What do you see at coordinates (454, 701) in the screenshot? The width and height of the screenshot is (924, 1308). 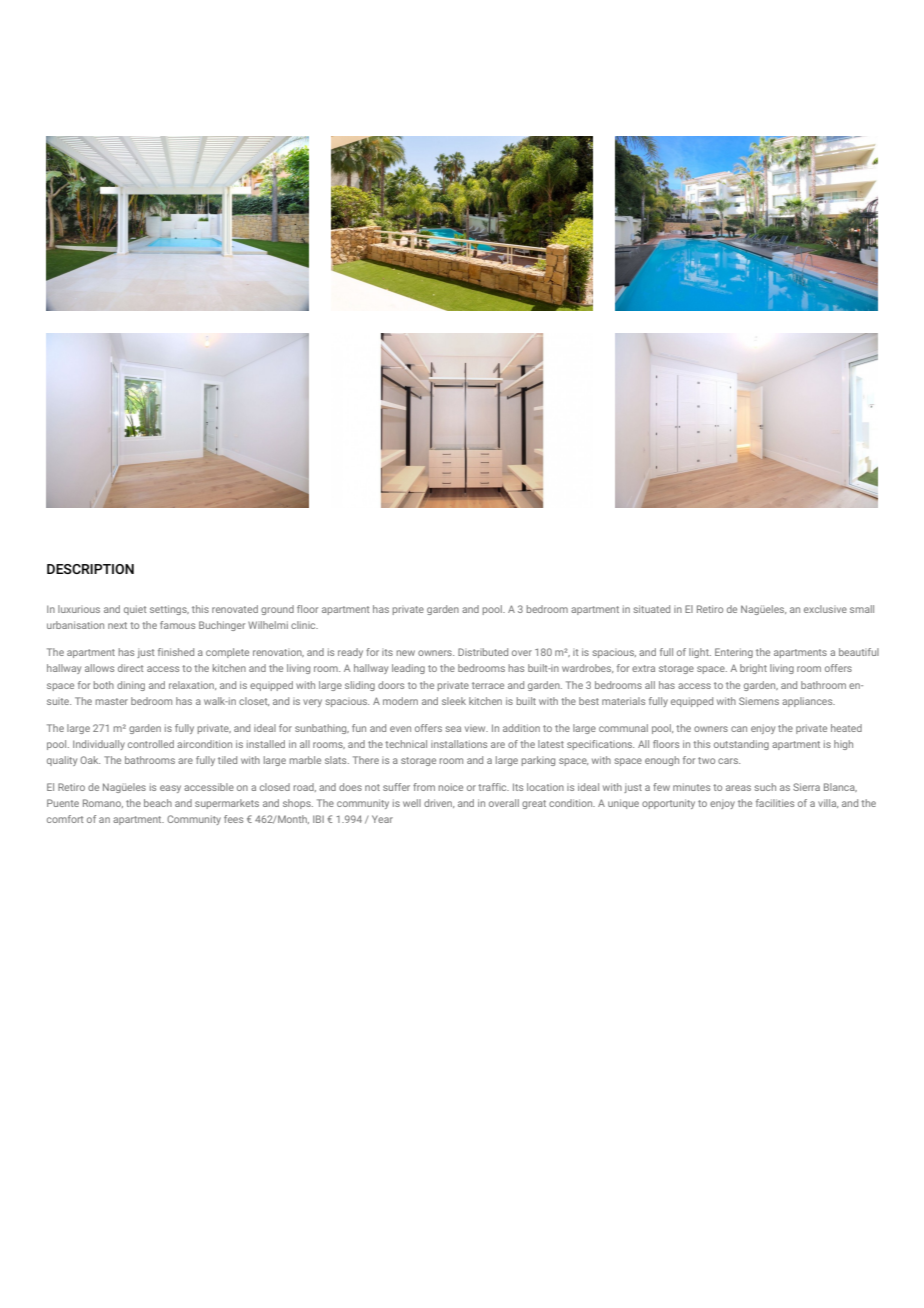 I see `sleek` at bounding box center [454, 701].
